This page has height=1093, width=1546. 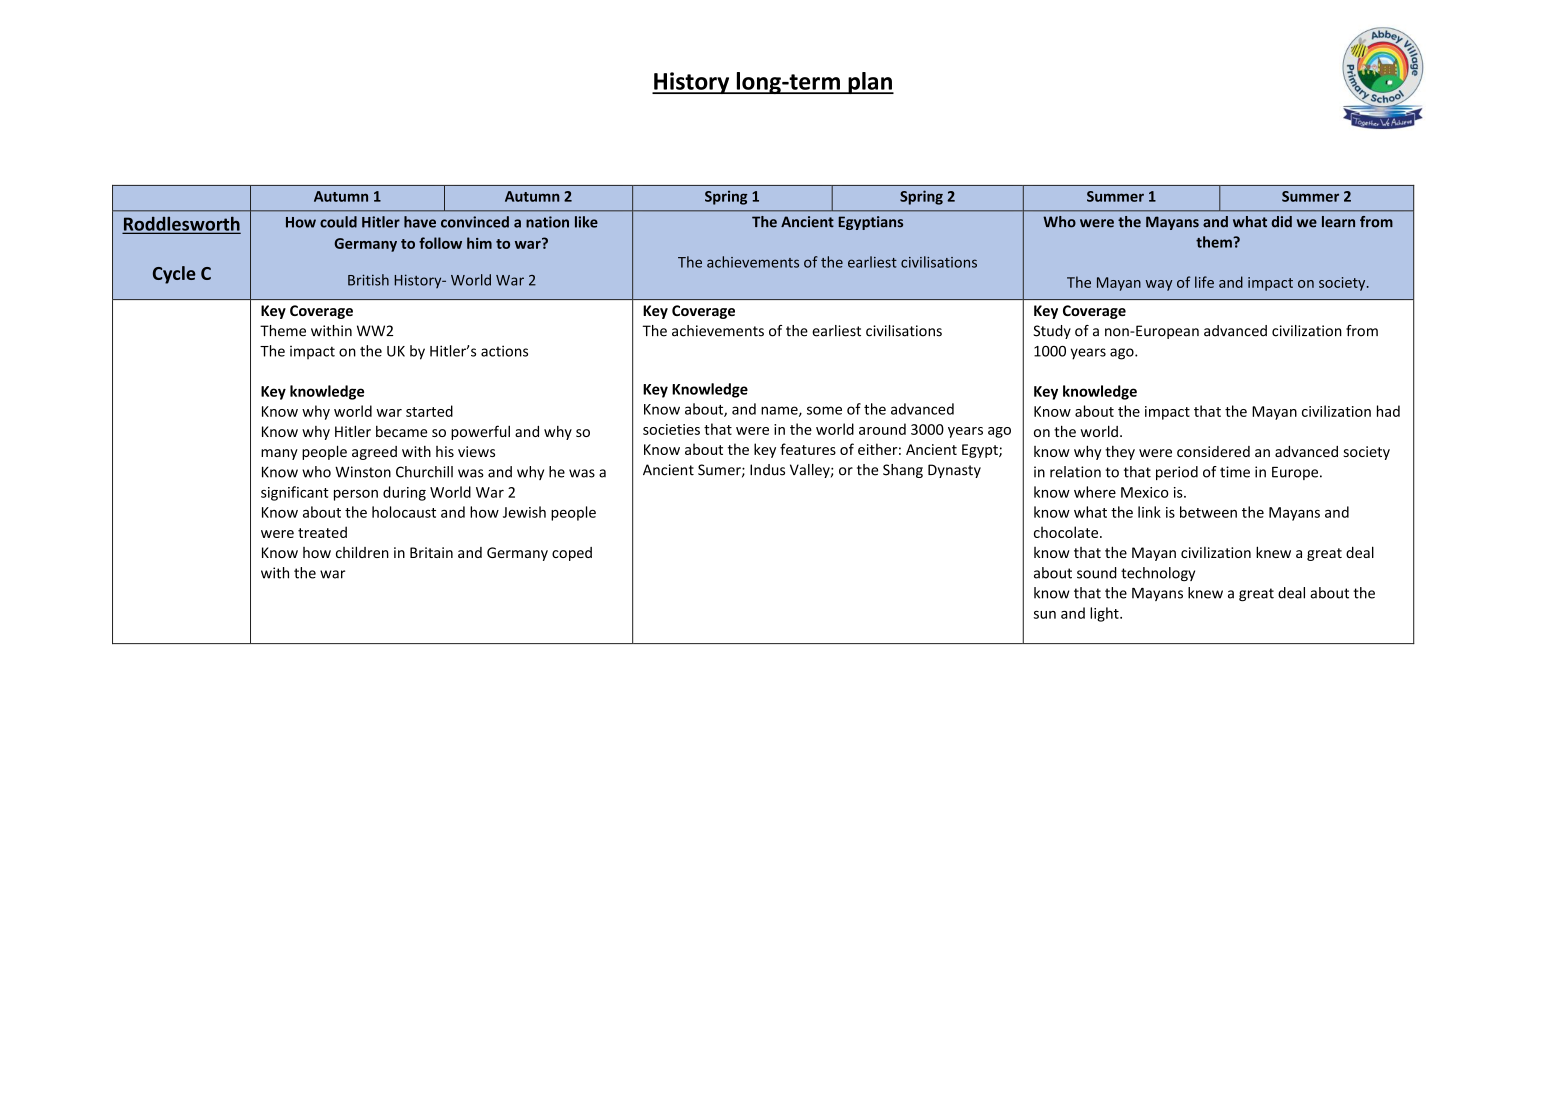 I want to click on nation, so click(x=547, y=222).
